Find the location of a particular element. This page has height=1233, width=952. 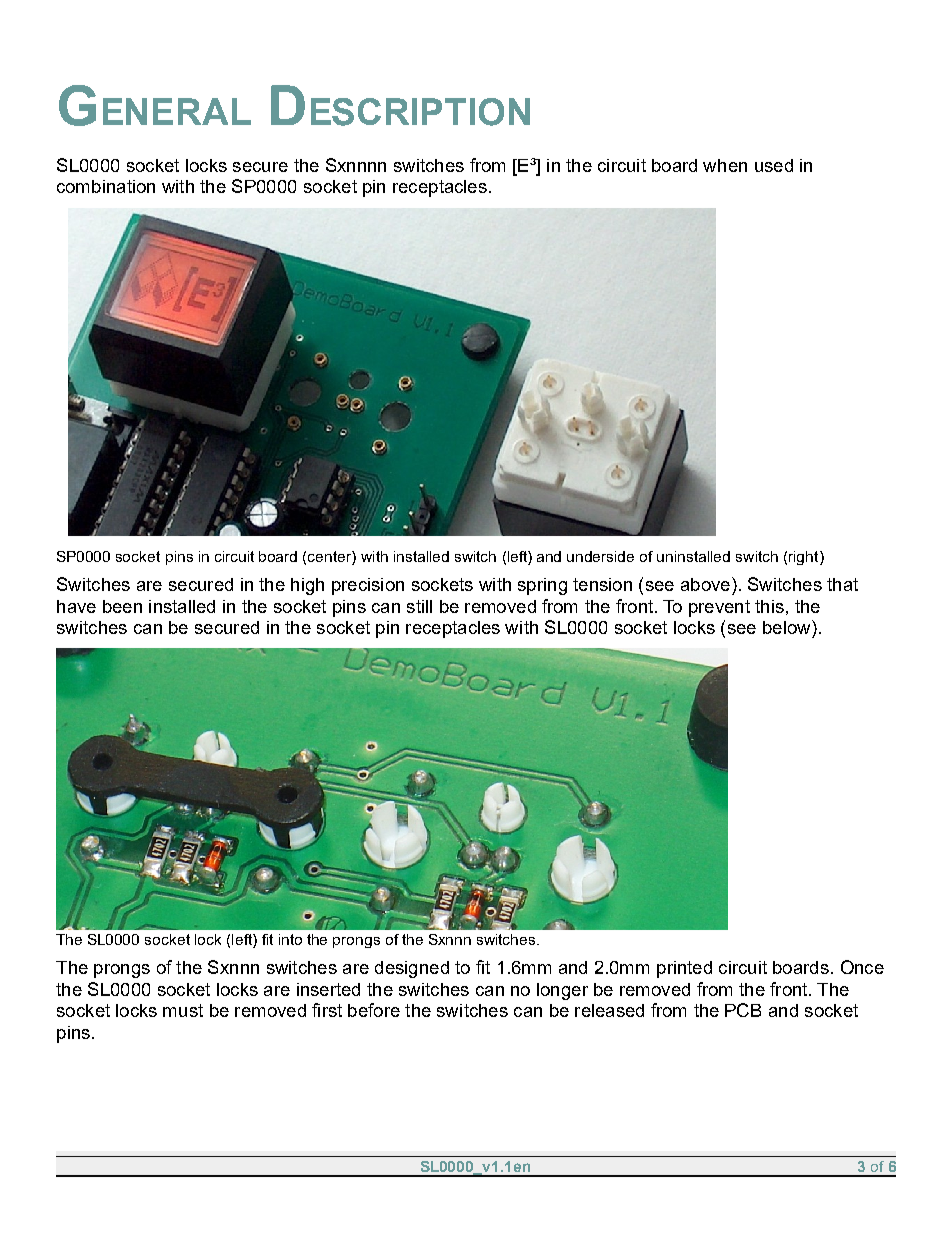

must is located at coordinates (183, 1010).
